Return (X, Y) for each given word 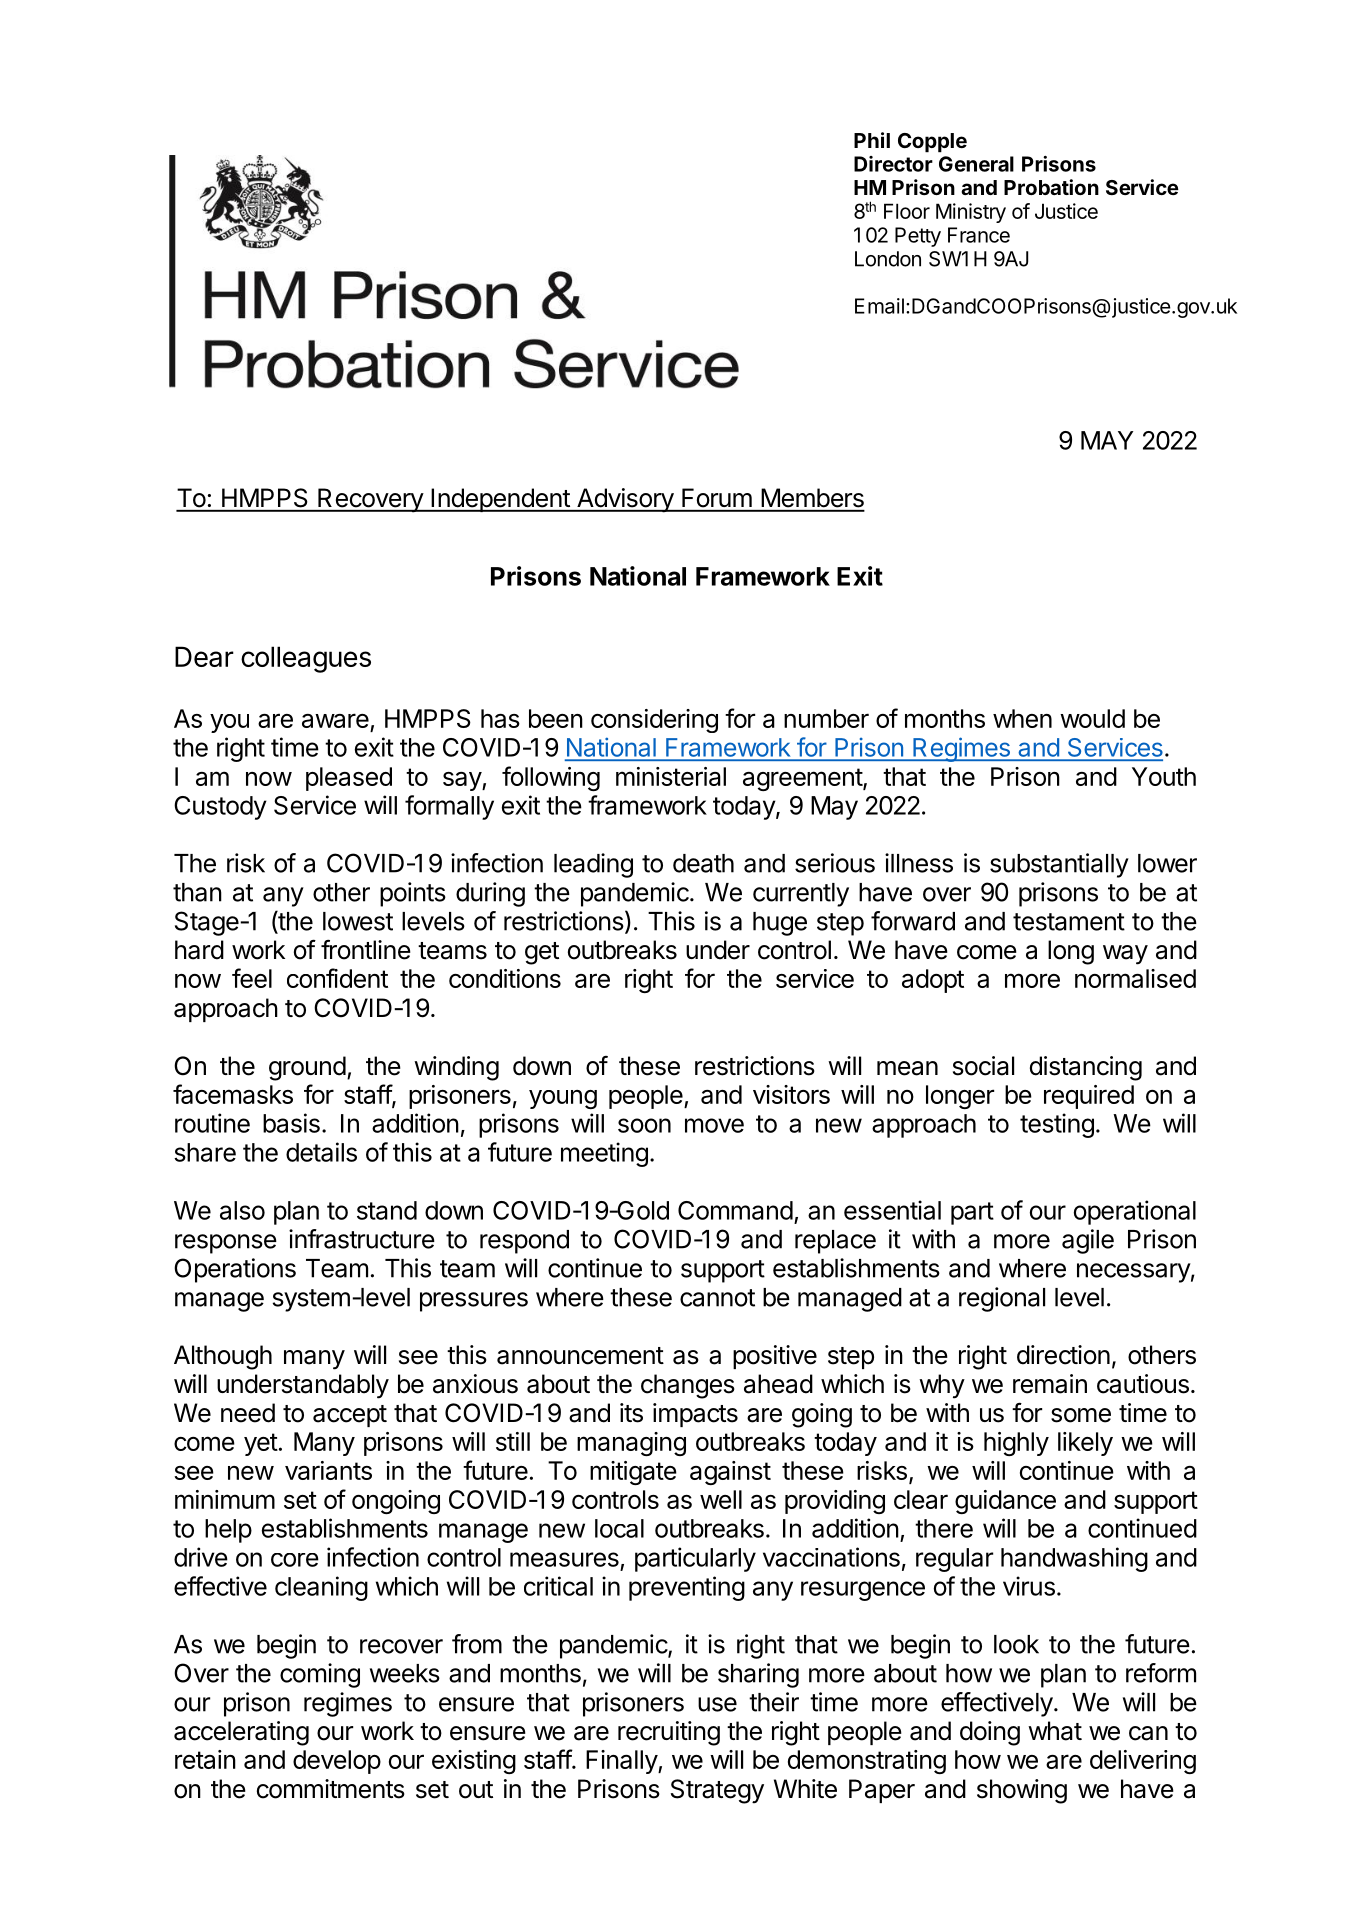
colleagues (306, 659)
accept (350, 1416)
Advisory (625, 500)
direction (1063, 1355)
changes (688, 1386)
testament (1069, 922)
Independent (500, 500)
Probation (1051, 187)
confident (337, 978)
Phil (872, 140)
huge (780, 924)
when (1022, 718)
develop (337, 1762)
